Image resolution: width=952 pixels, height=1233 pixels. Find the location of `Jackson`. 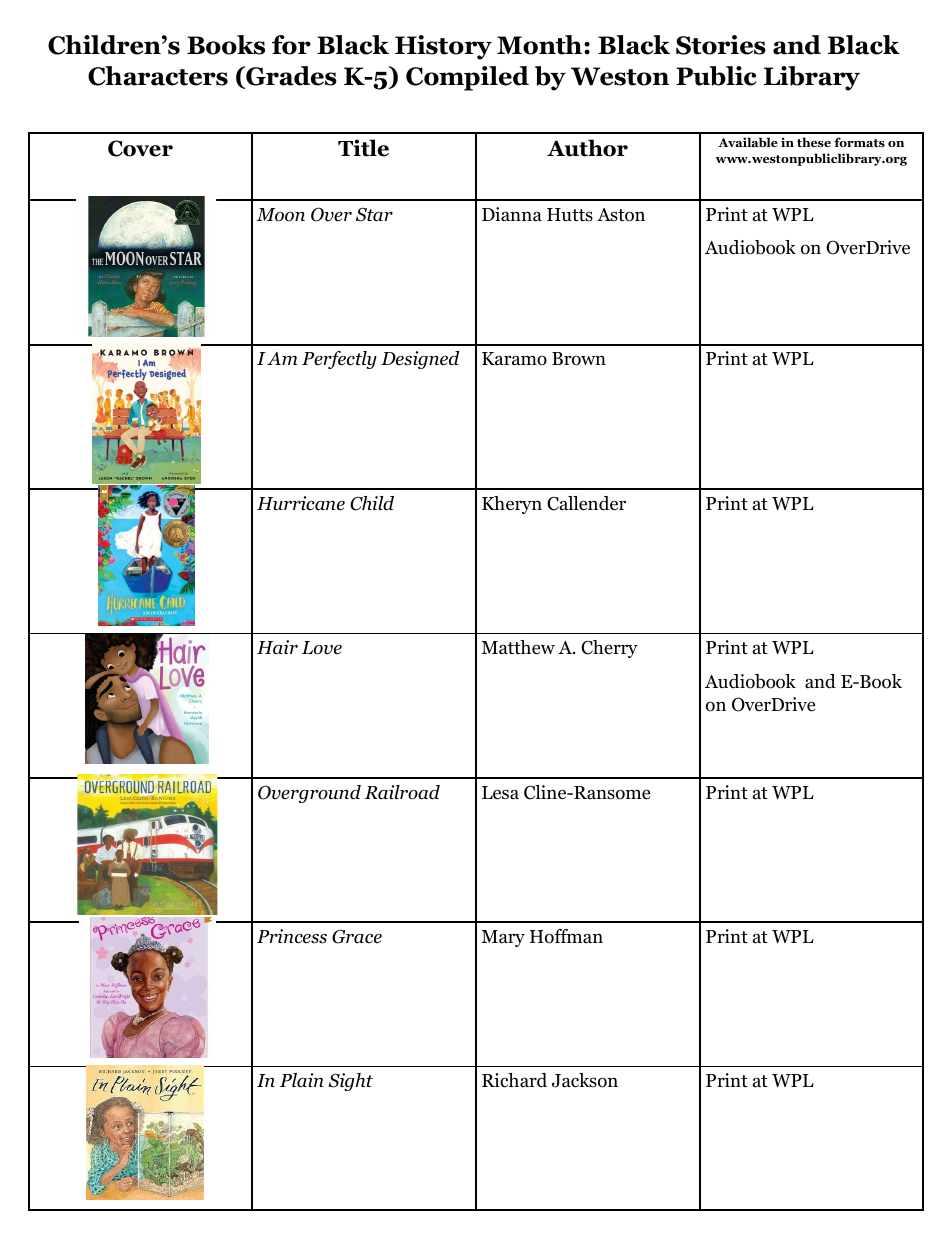

Jackson is located at coordinates (585, 1080).
